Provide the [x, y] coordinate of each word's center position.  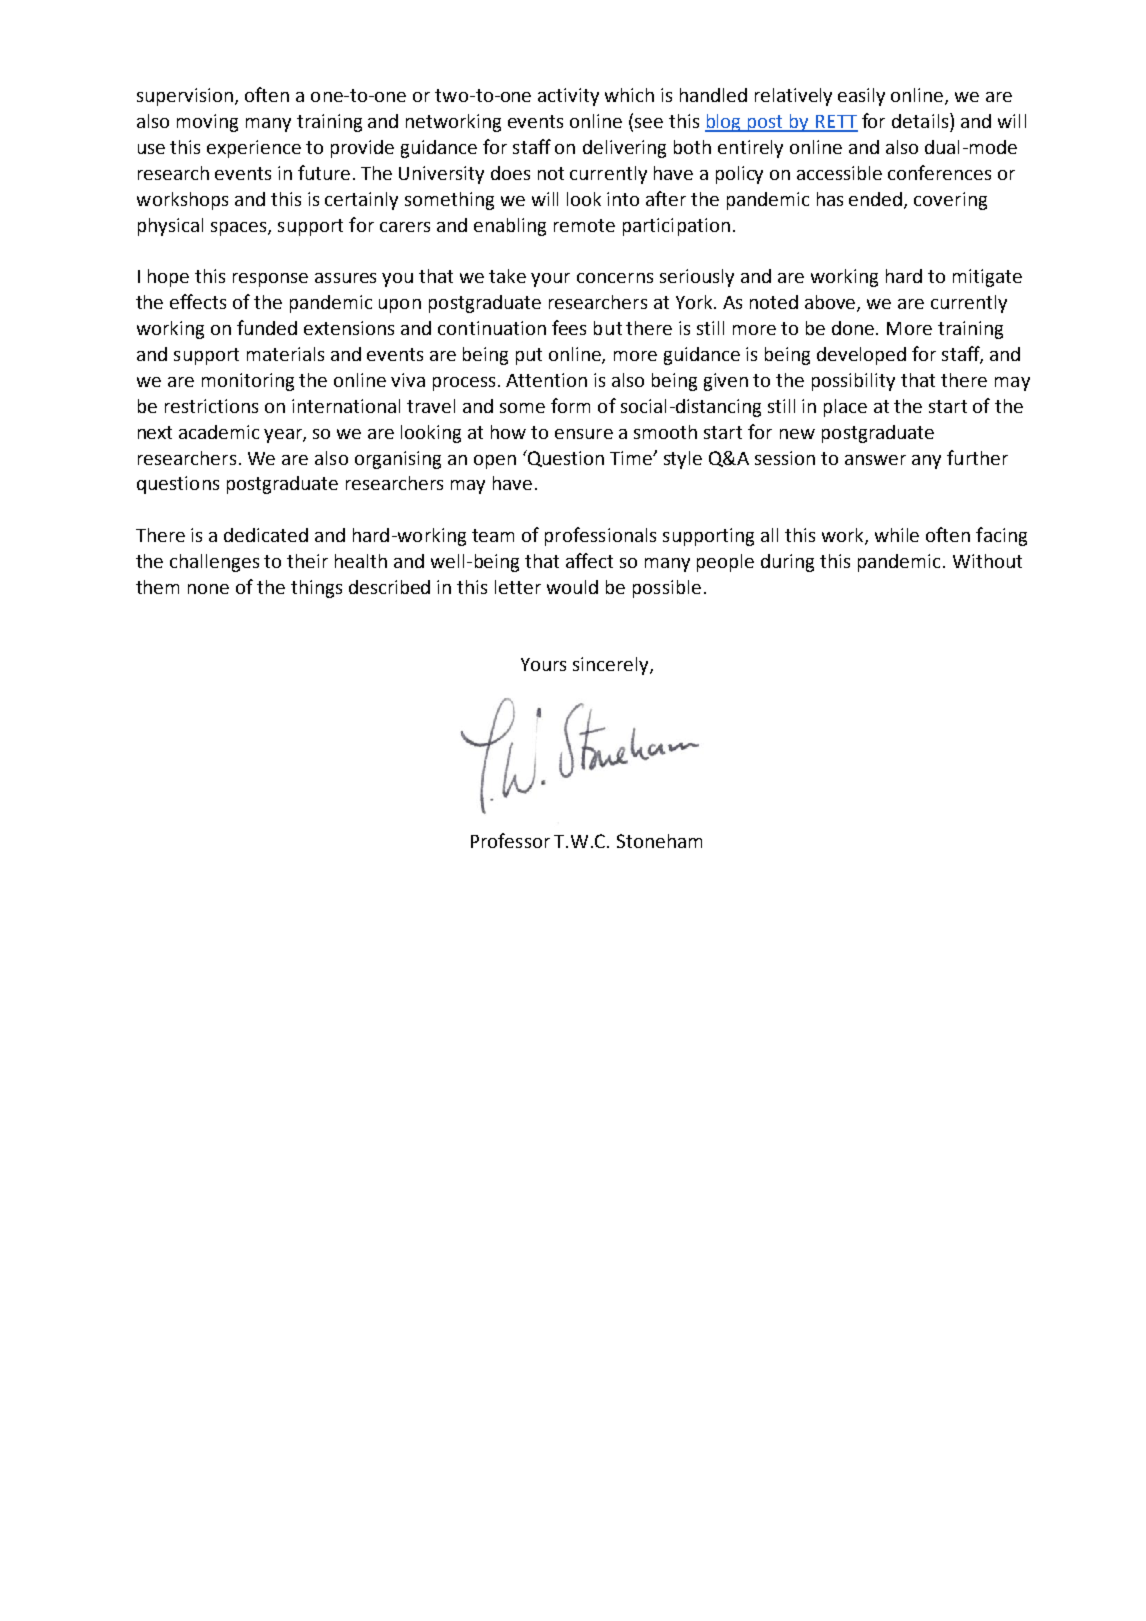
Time [632, 458]
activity [568, 97]
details [921, 120]
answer [875, 460]
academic [219, 432]
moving [207, 123]
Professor [510, 840]
